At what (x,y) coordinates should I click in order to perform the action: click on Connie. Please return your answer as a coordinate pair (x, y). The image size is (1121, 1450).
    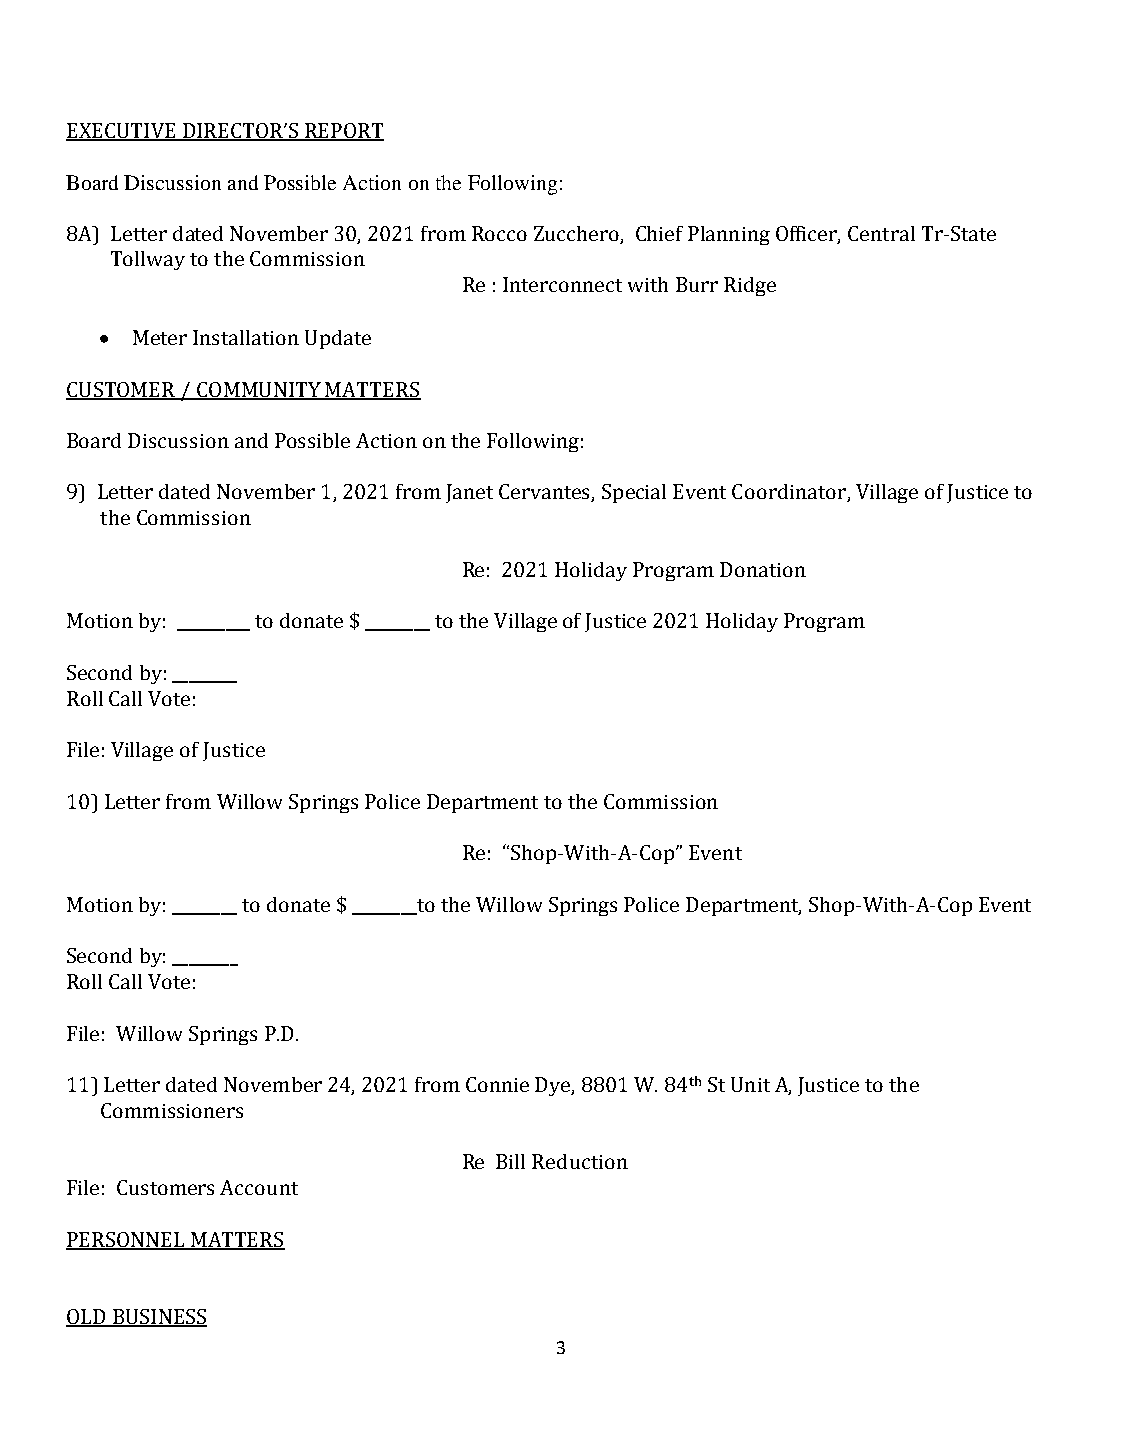
    Looking at the image, I should click on (497, 1084).
